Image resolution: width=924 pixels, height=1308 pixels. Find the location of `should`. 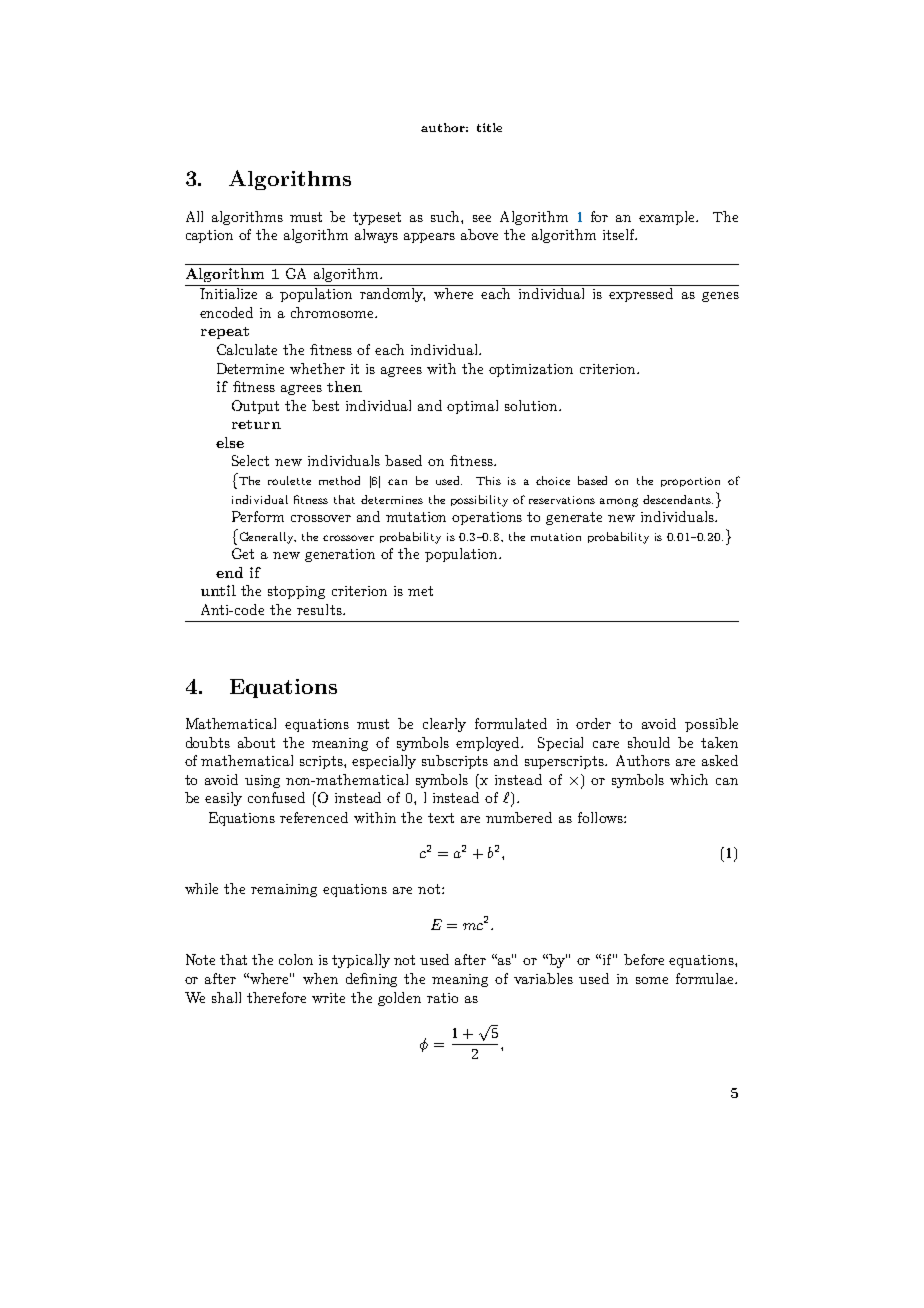

should is located at coordinates (649, 742).
